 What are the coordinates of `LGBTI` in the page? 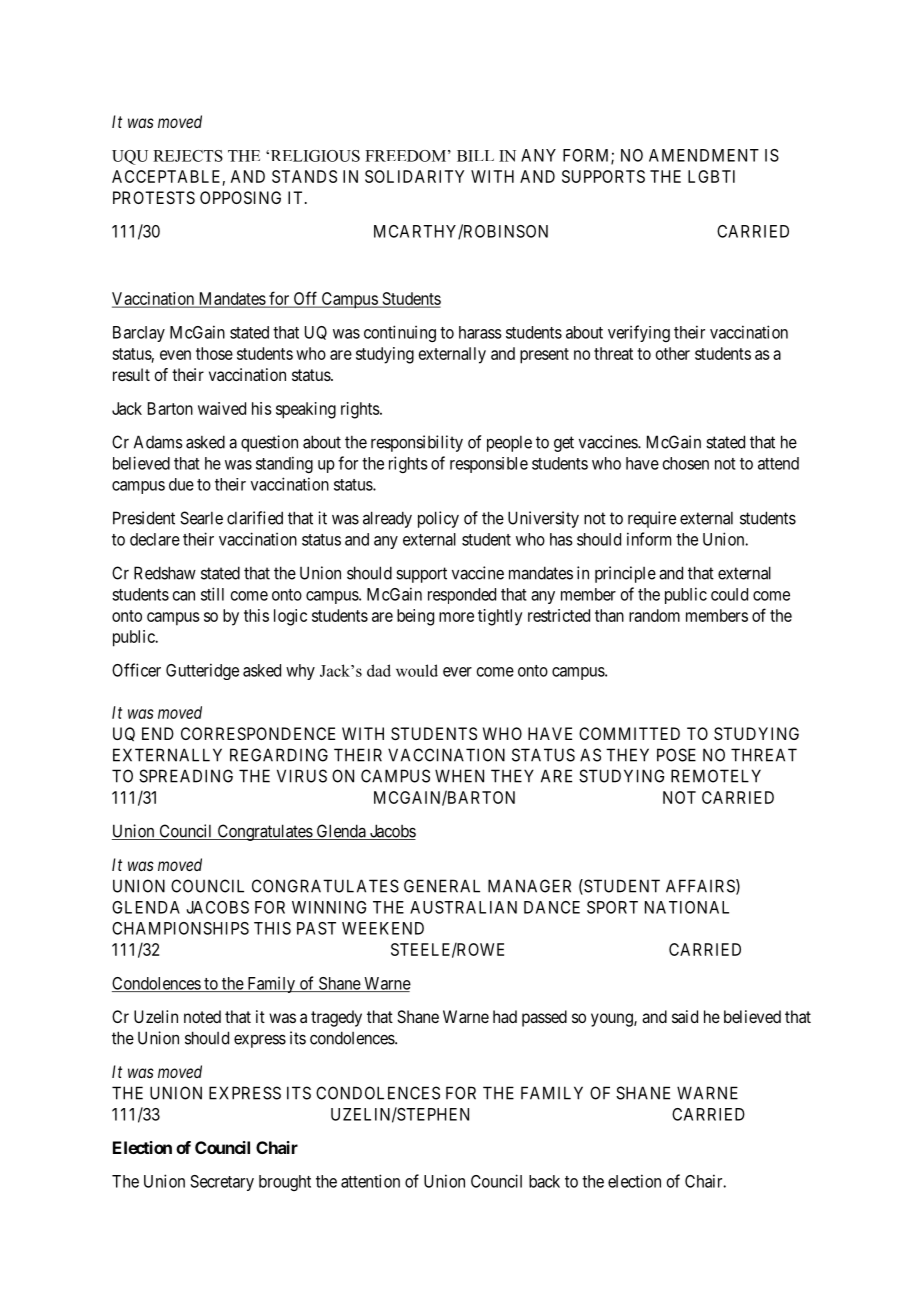 It's located at (711, 176).
